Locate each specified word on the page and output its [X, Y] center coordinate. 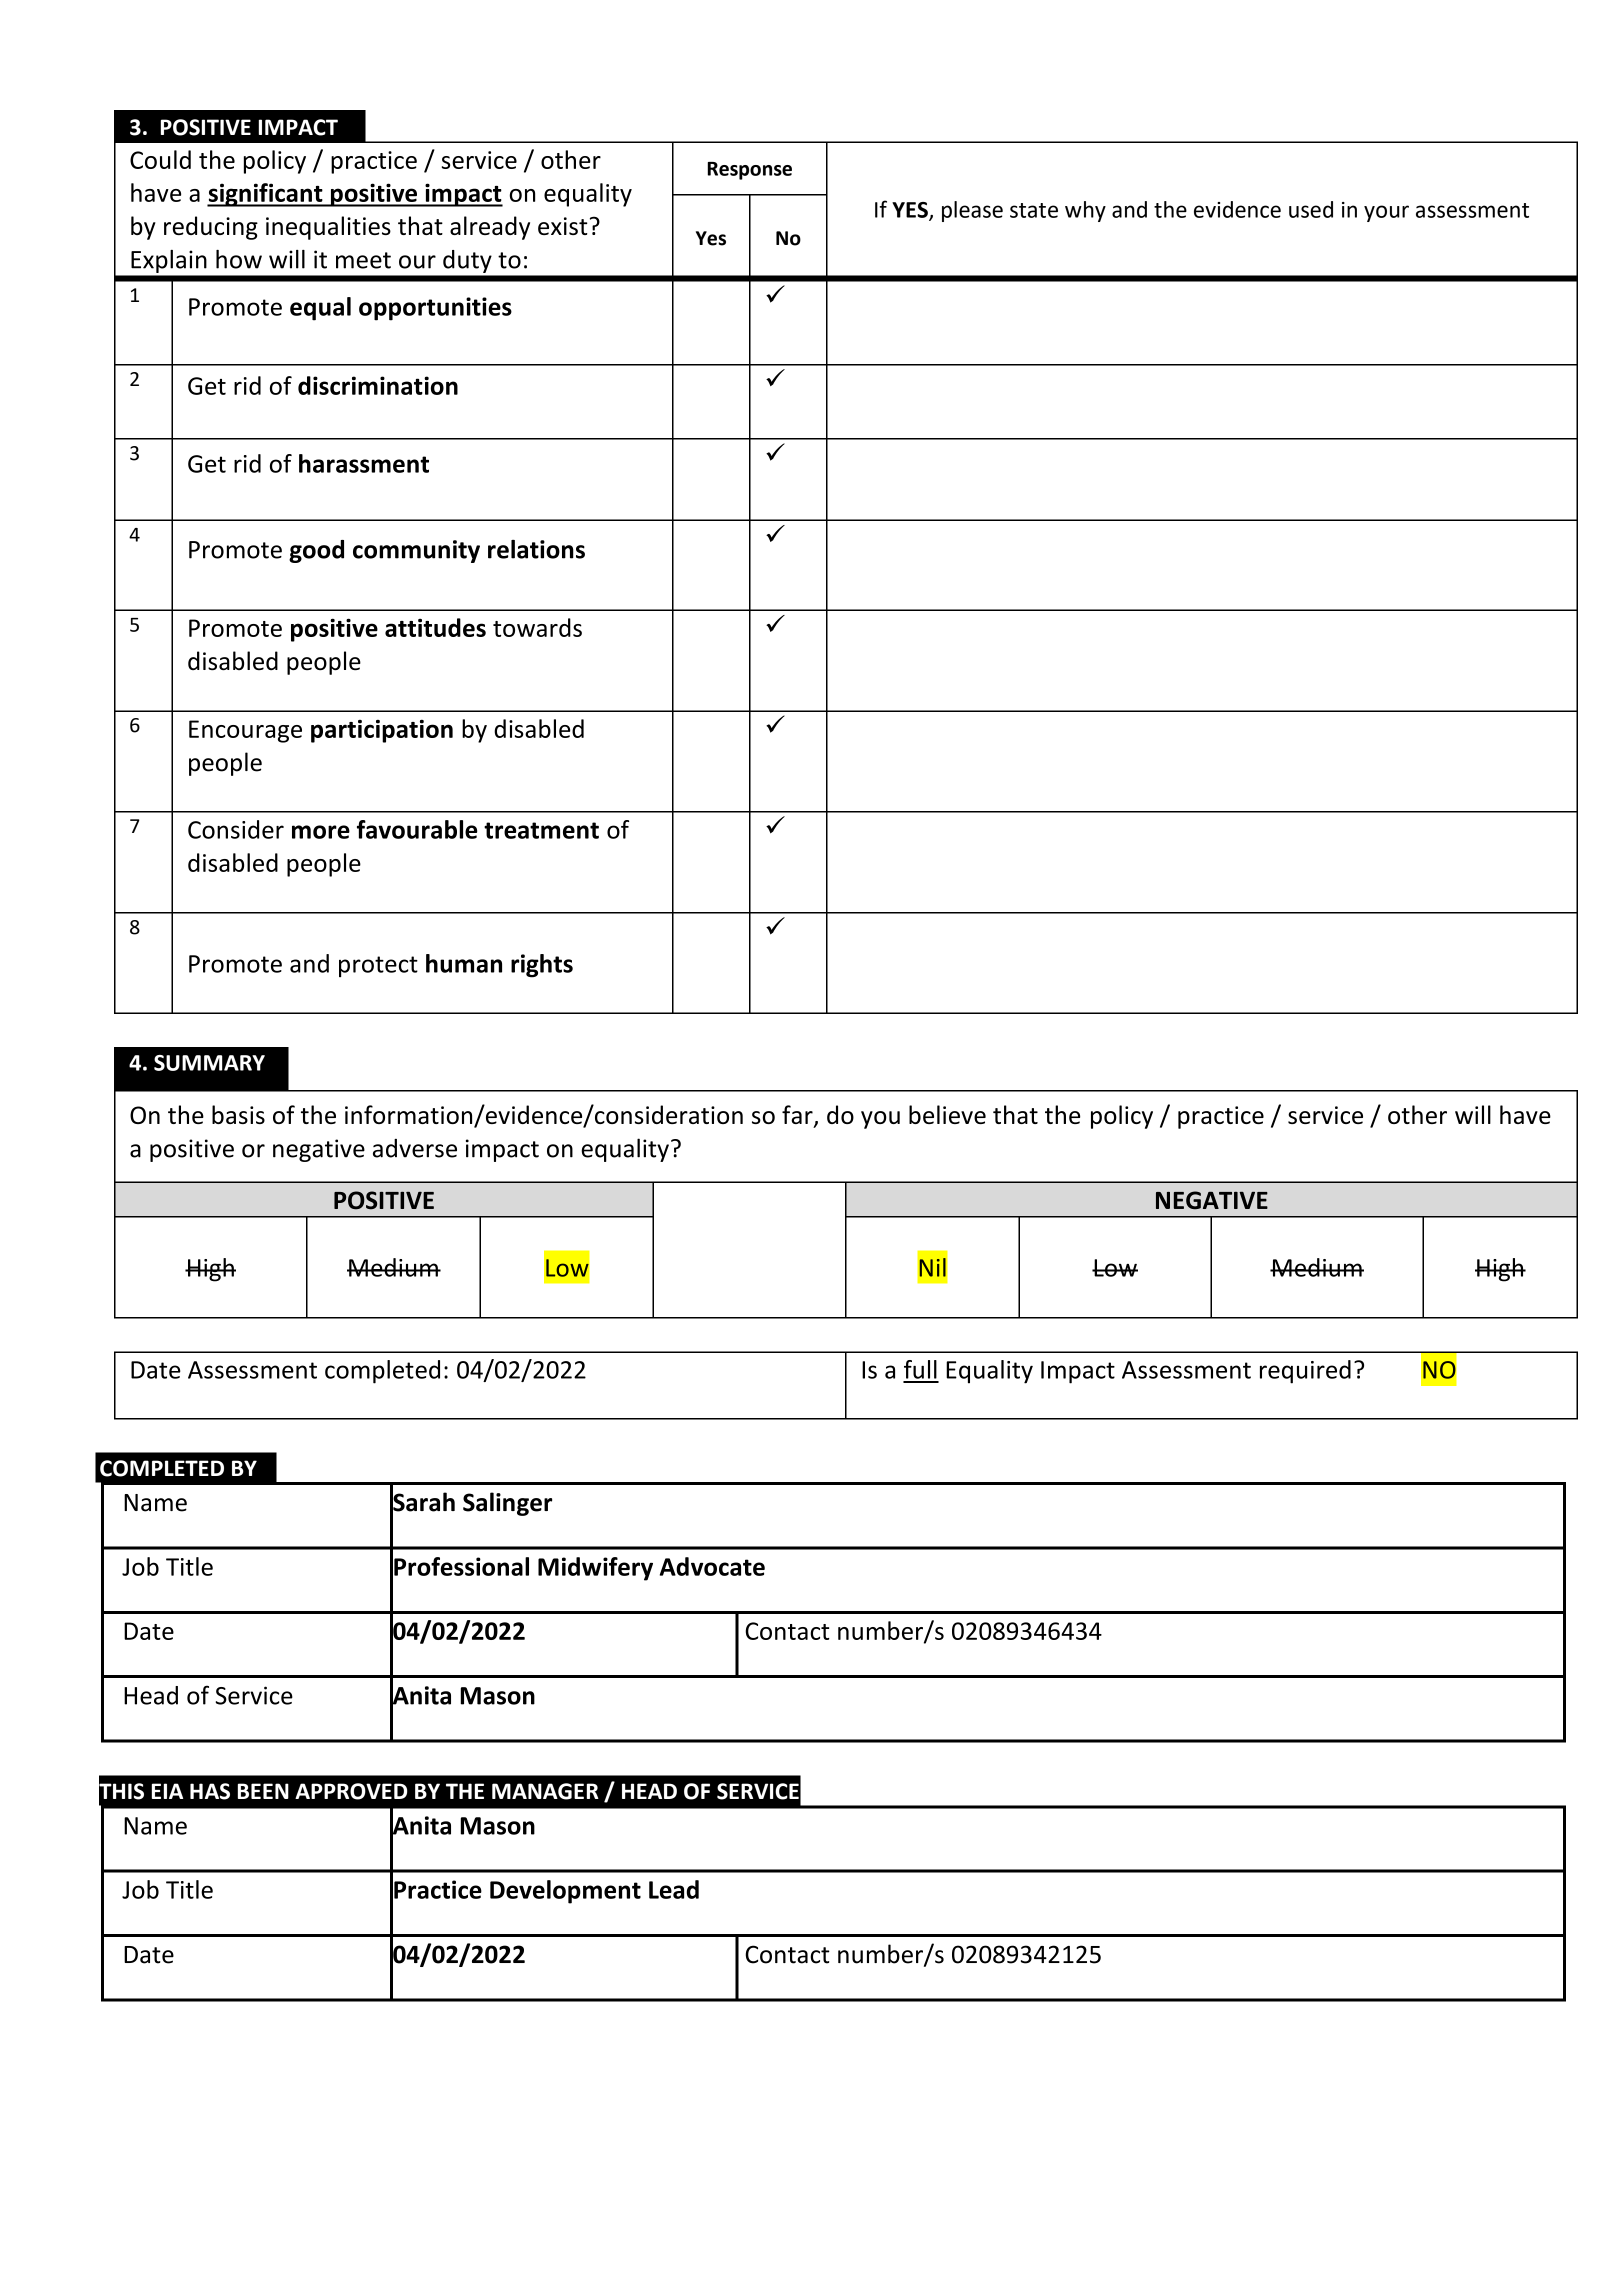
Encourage [245, 731]
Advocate [712, 1566]
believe [947, 1114]
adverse [415, 1148]
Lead [674, 1889]
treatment [541, 830]
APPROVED [351, 1791]
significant [266, 195]
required [1305, 1372]
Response [750, 171]
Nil [933, 1267]
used [1311, 209]
